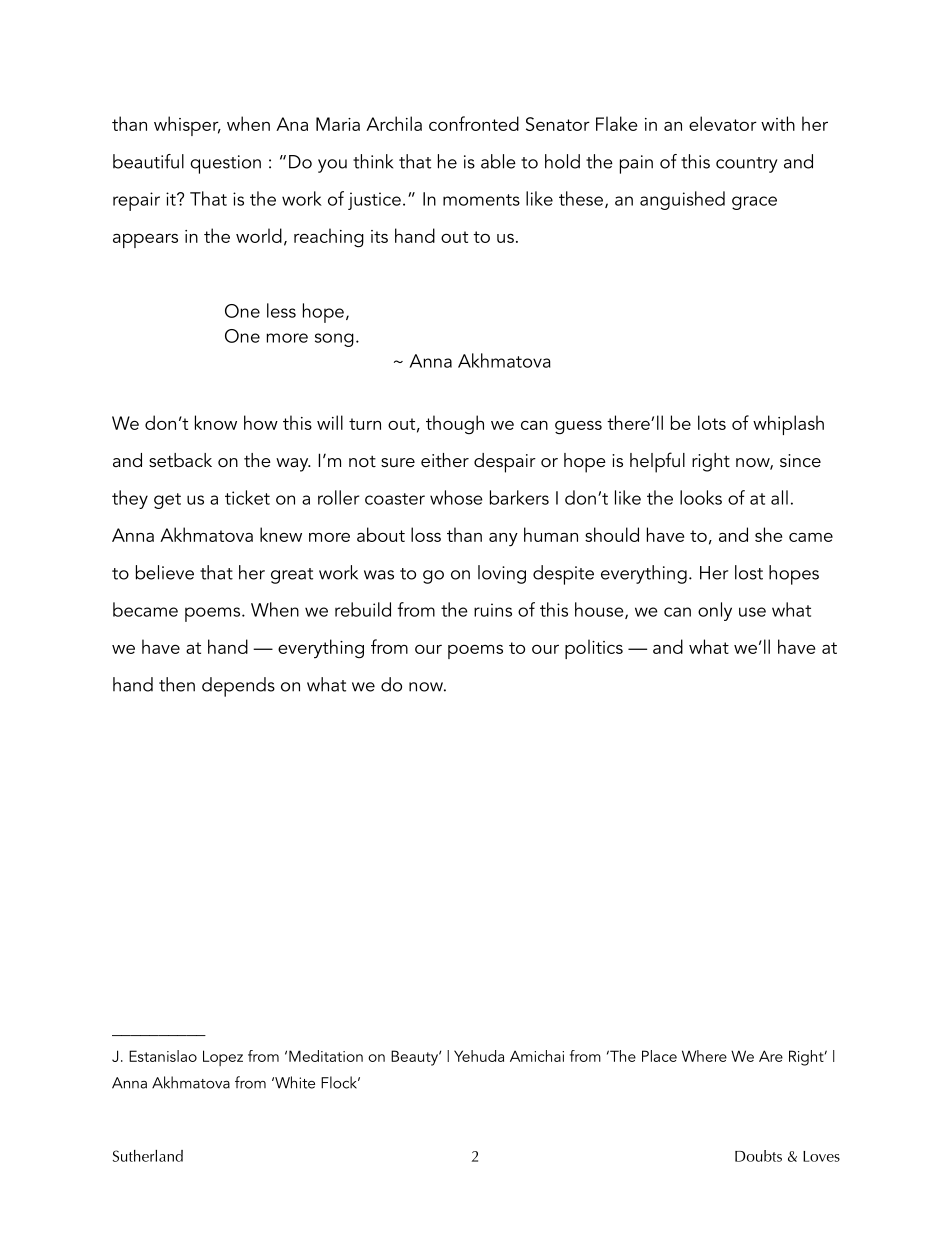  What do you see at coordinates (223, 1058) in the page?
I see `Lopez` at bounding box center [223, 1058].
